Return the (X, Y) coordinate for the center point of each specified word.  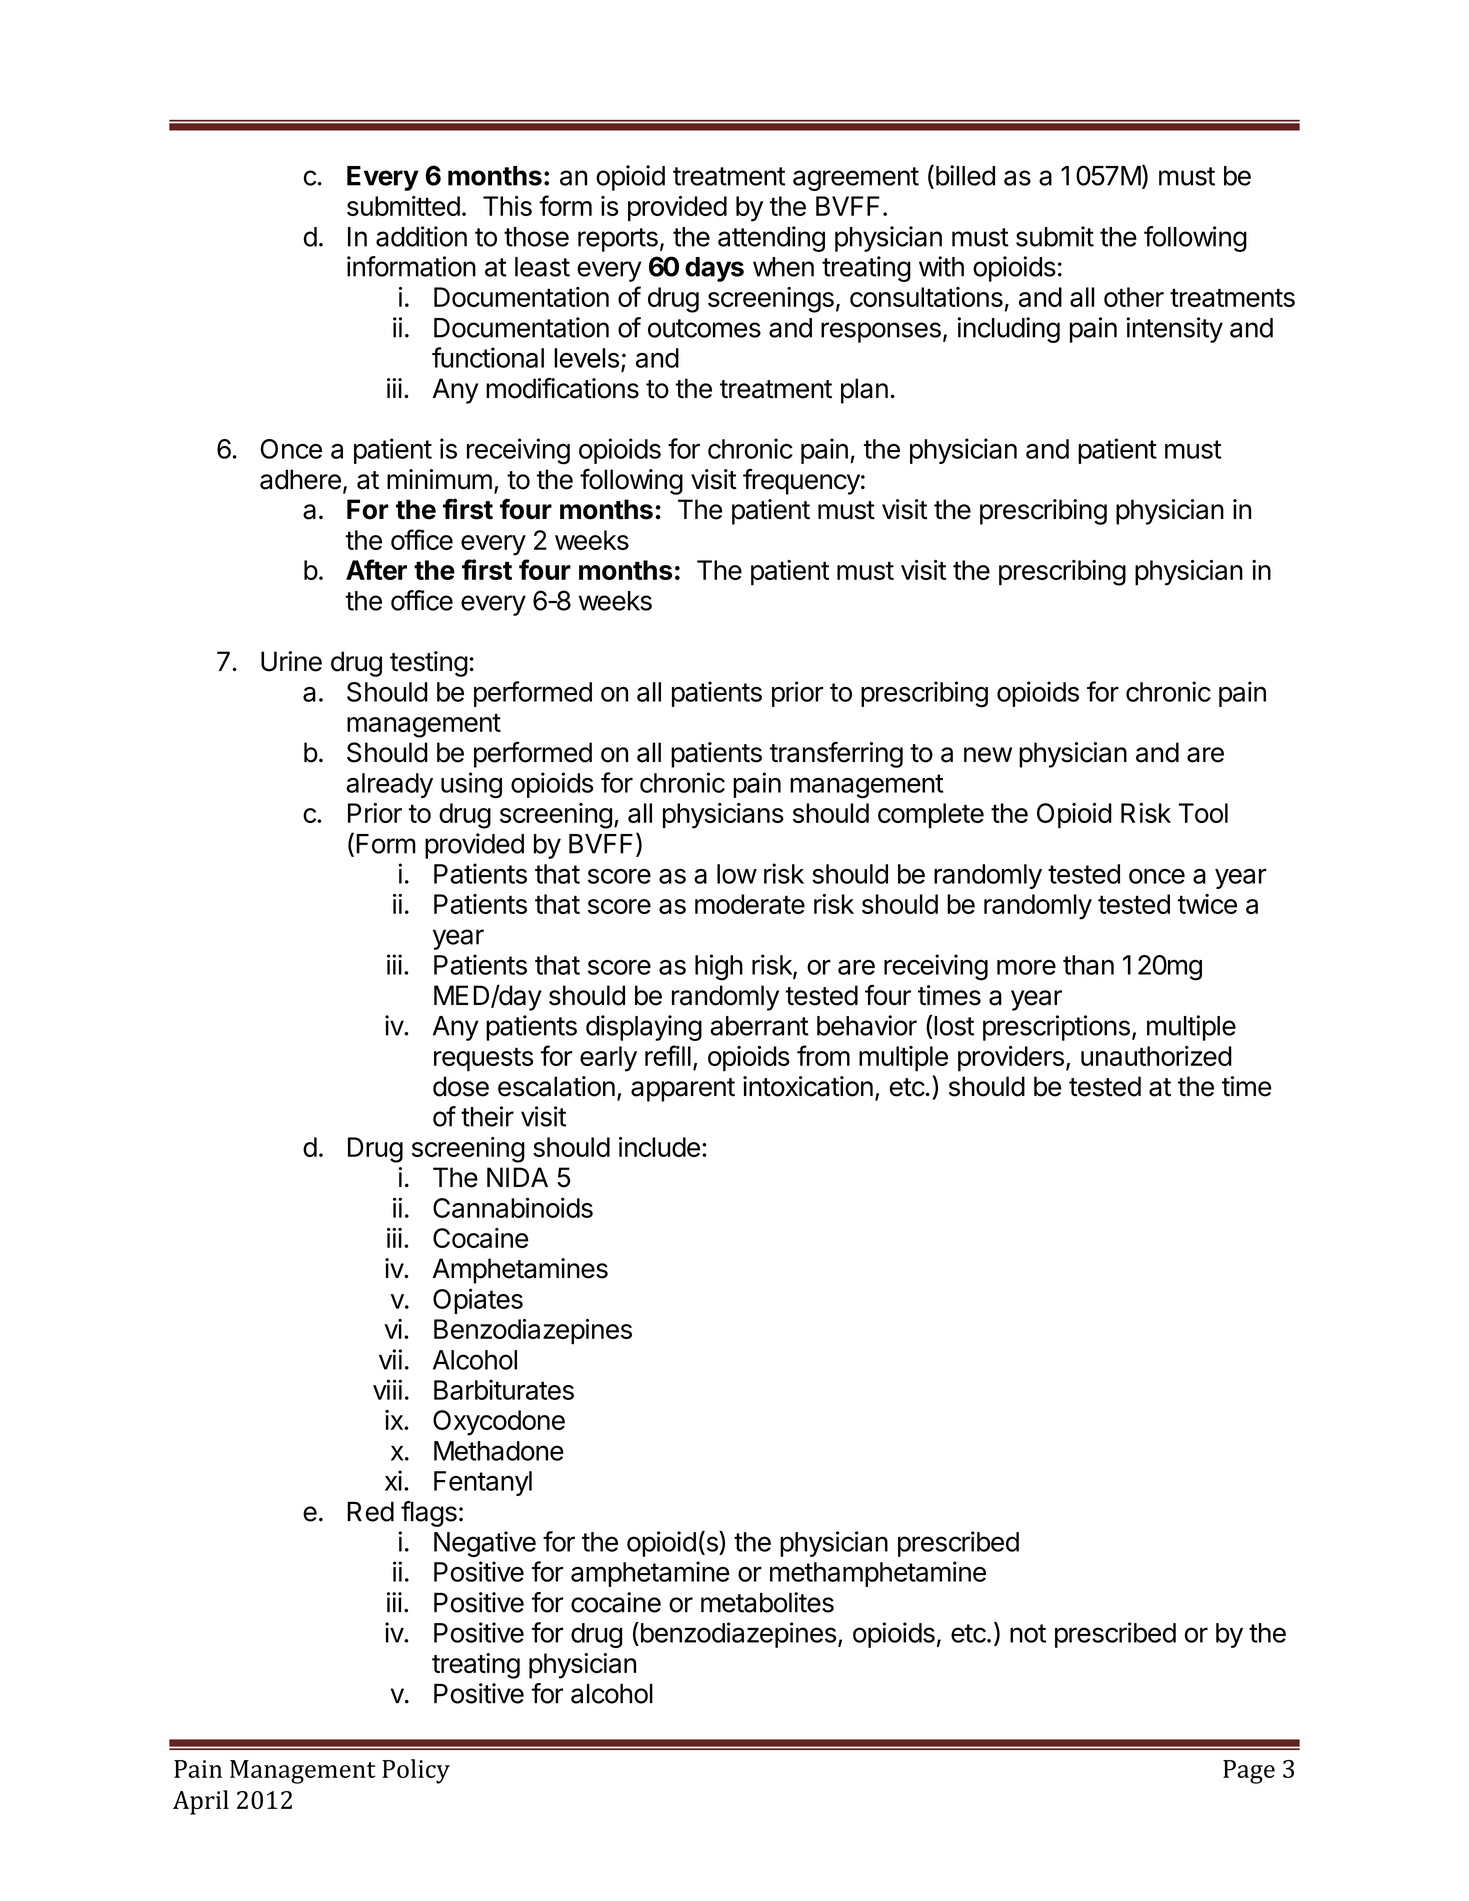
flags (429, 1514)
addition (421, 236)
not (1028, 1633)
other (1134, 297)
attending (771, 239)
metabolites (767, 1602)
